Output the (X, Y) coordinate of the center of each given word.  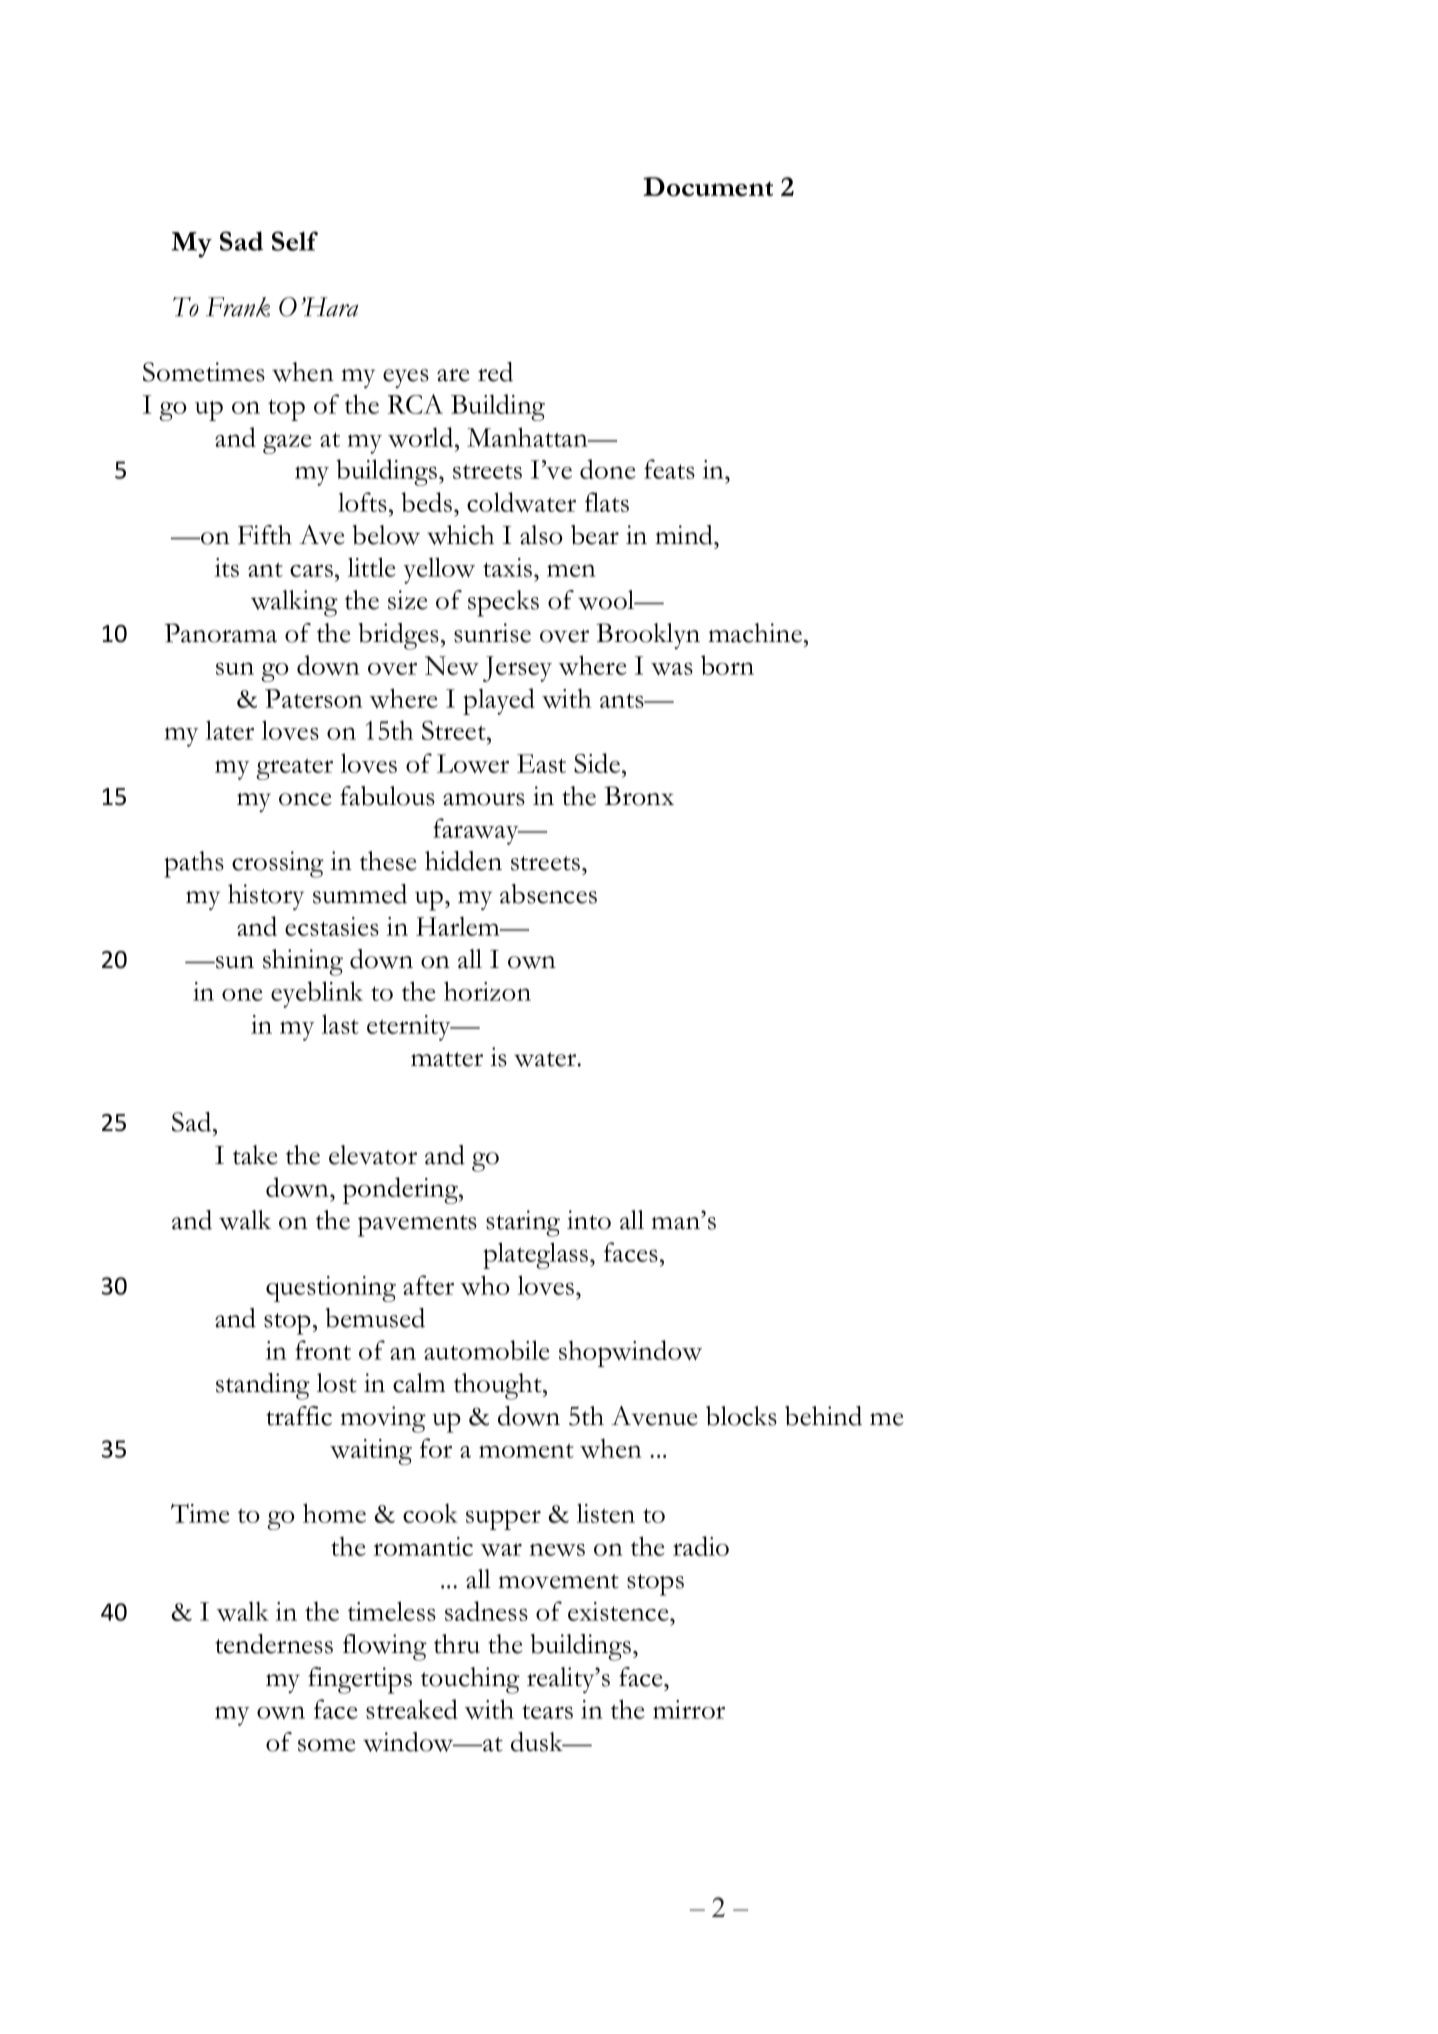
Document (708, 187)
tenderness (274, 1644)
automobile (487, 1350)
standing (263, 1386)
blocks (741, 1416)
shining (303, 962)
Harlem (459, 926)
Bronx (639, 796)
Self (295, 241)
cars (311, 570)
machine (755, 633)
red (495, 372)
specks (503, 603)
